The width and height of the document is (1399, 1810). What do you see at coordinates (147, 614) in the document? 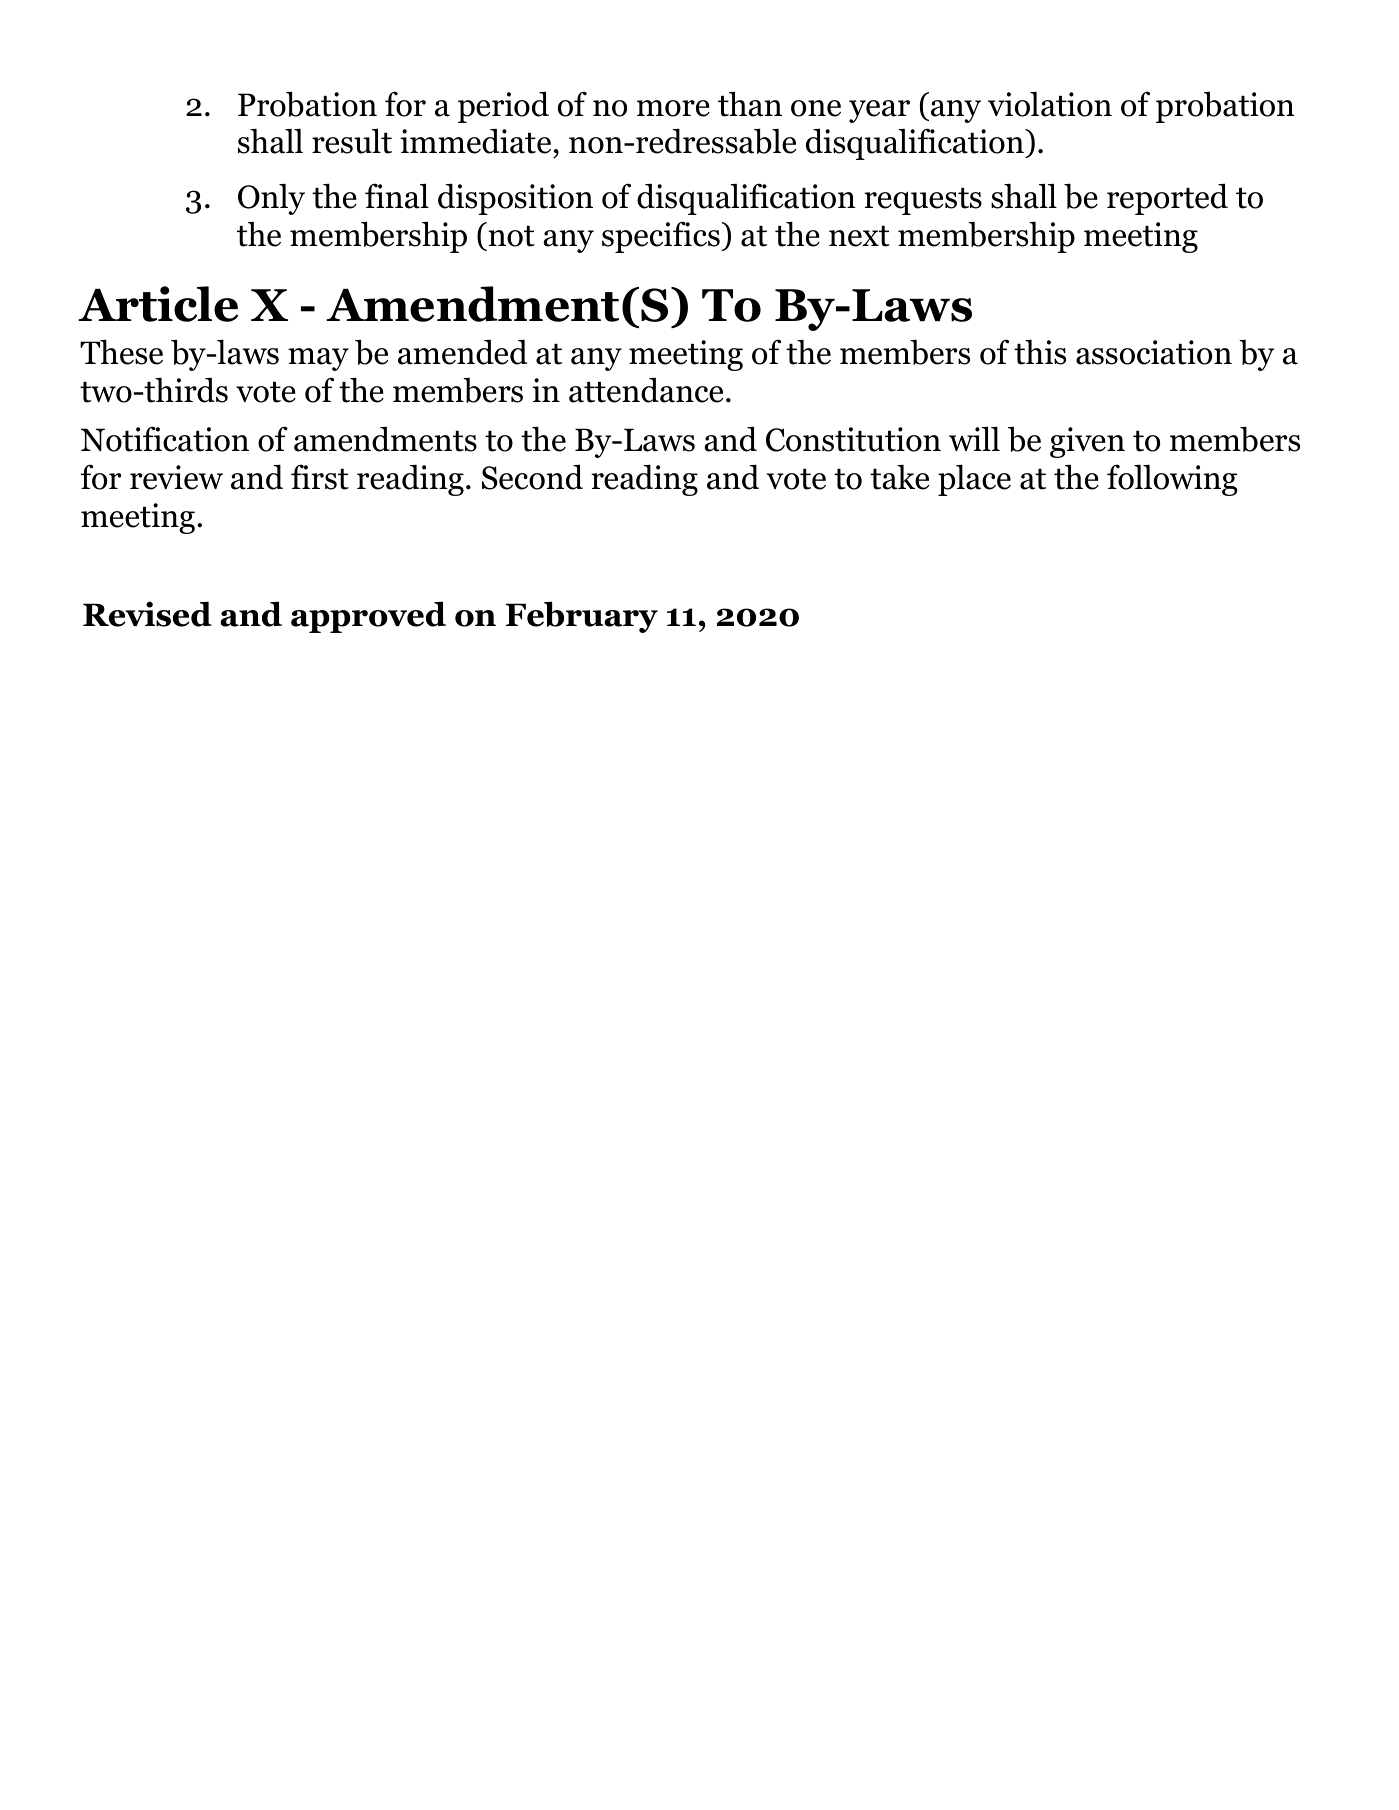
I see `Revised` at bounding box center [147, 614].
